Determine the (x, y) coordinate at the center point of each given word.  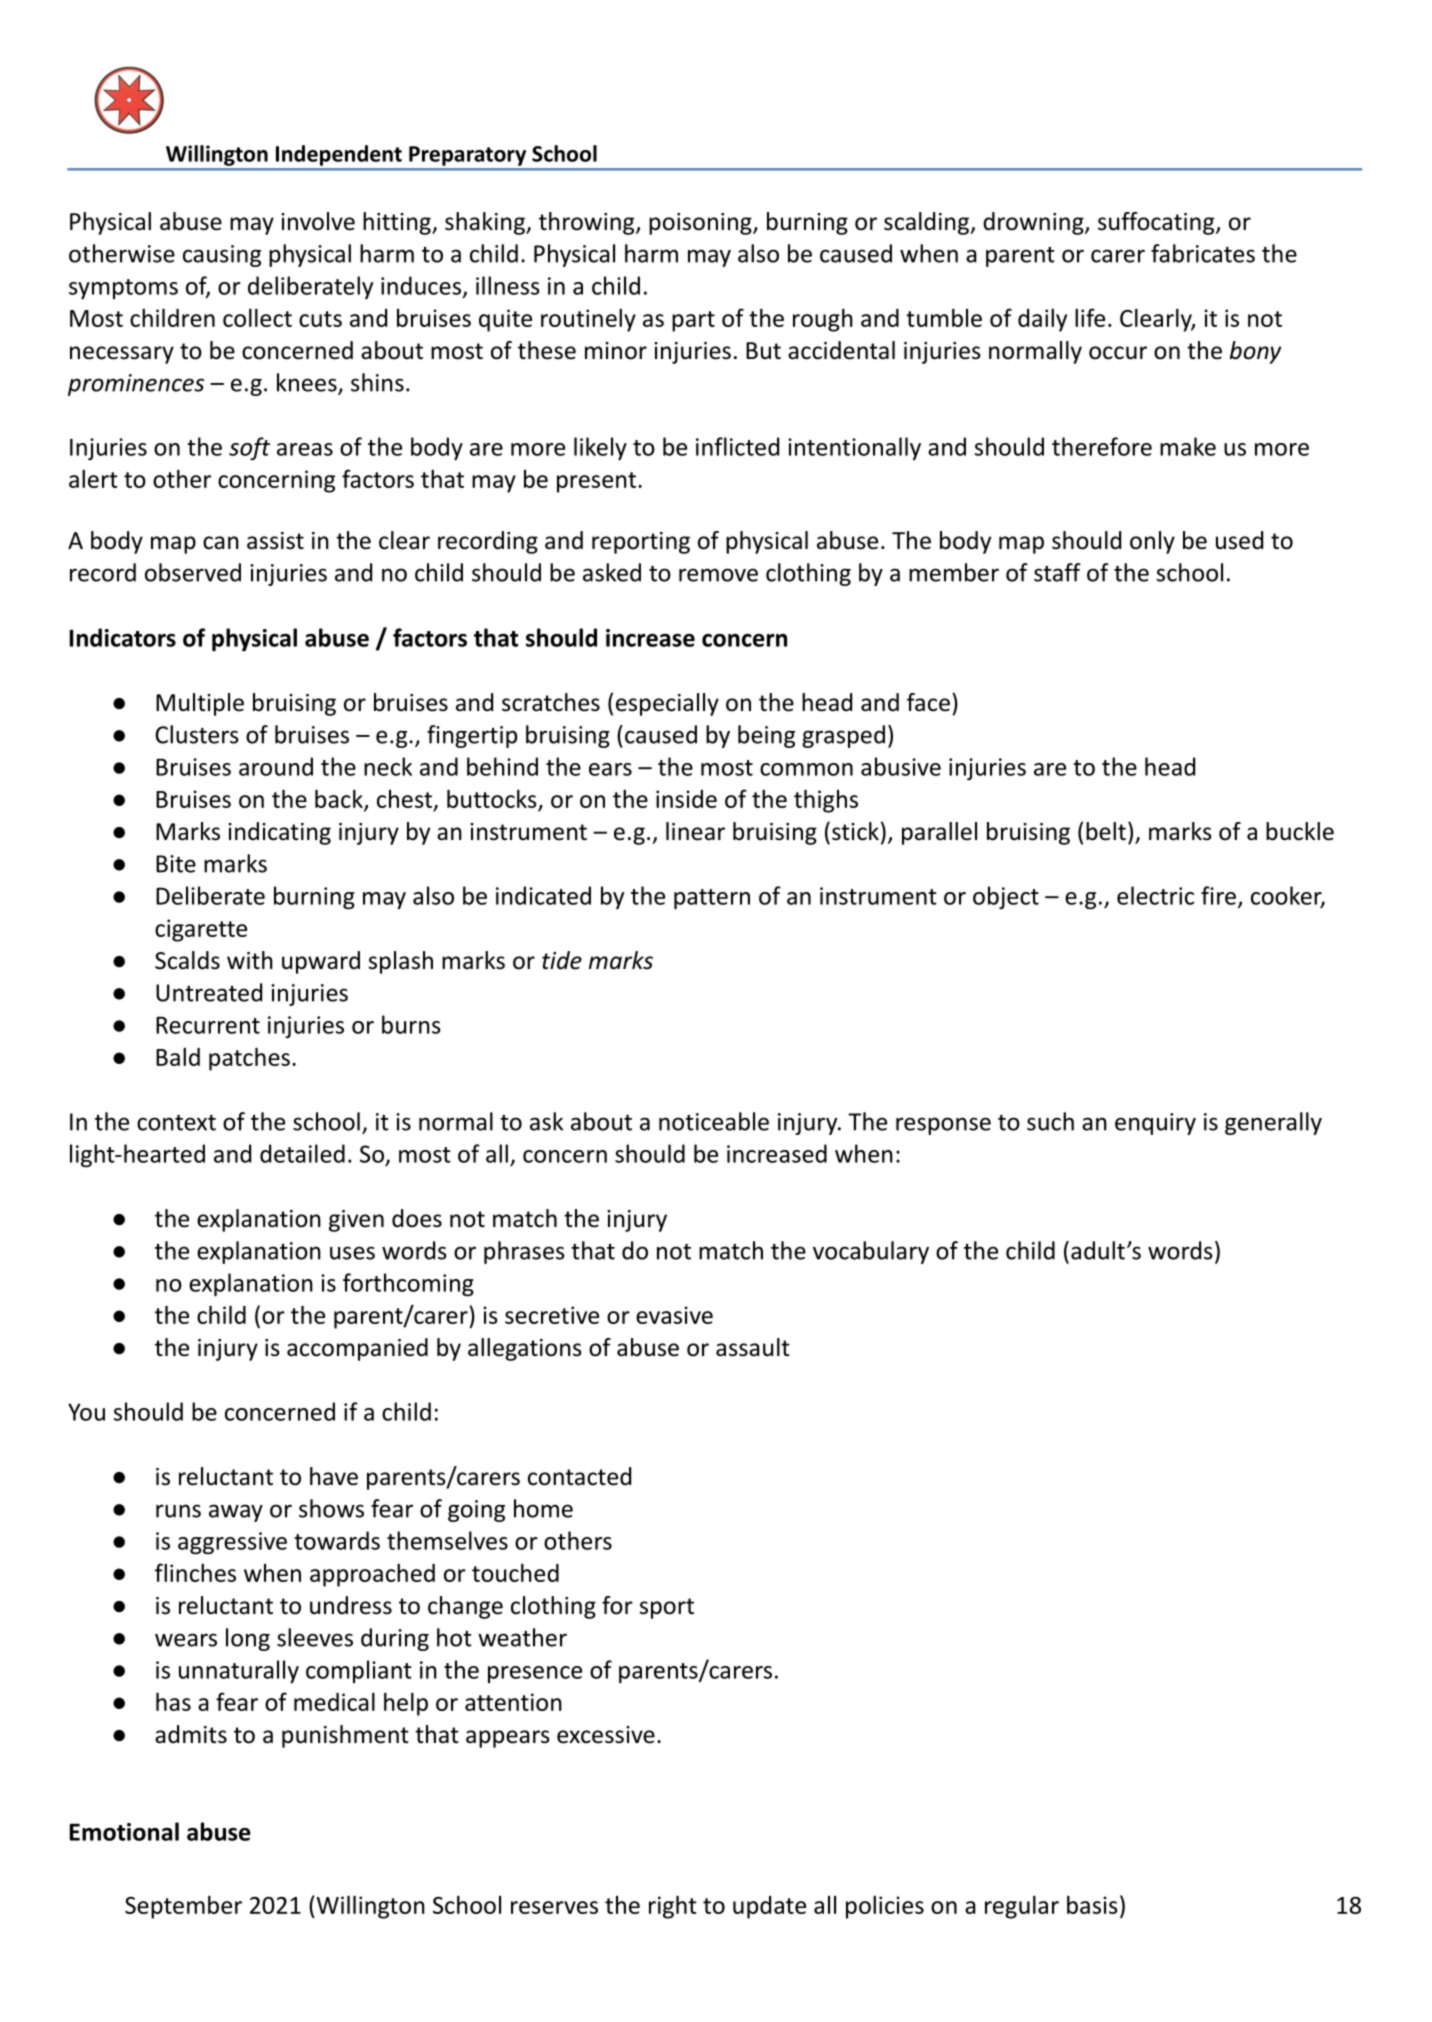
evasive (674, 1315)
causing (222, 256)
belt (1106, 831)
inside (686, 799)
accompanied (357, 1349)
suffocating (1157, 223)
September (183, 1907)
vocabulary (871, 1252)
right (673, 1907)
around (276, 766)
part (693, 321)
